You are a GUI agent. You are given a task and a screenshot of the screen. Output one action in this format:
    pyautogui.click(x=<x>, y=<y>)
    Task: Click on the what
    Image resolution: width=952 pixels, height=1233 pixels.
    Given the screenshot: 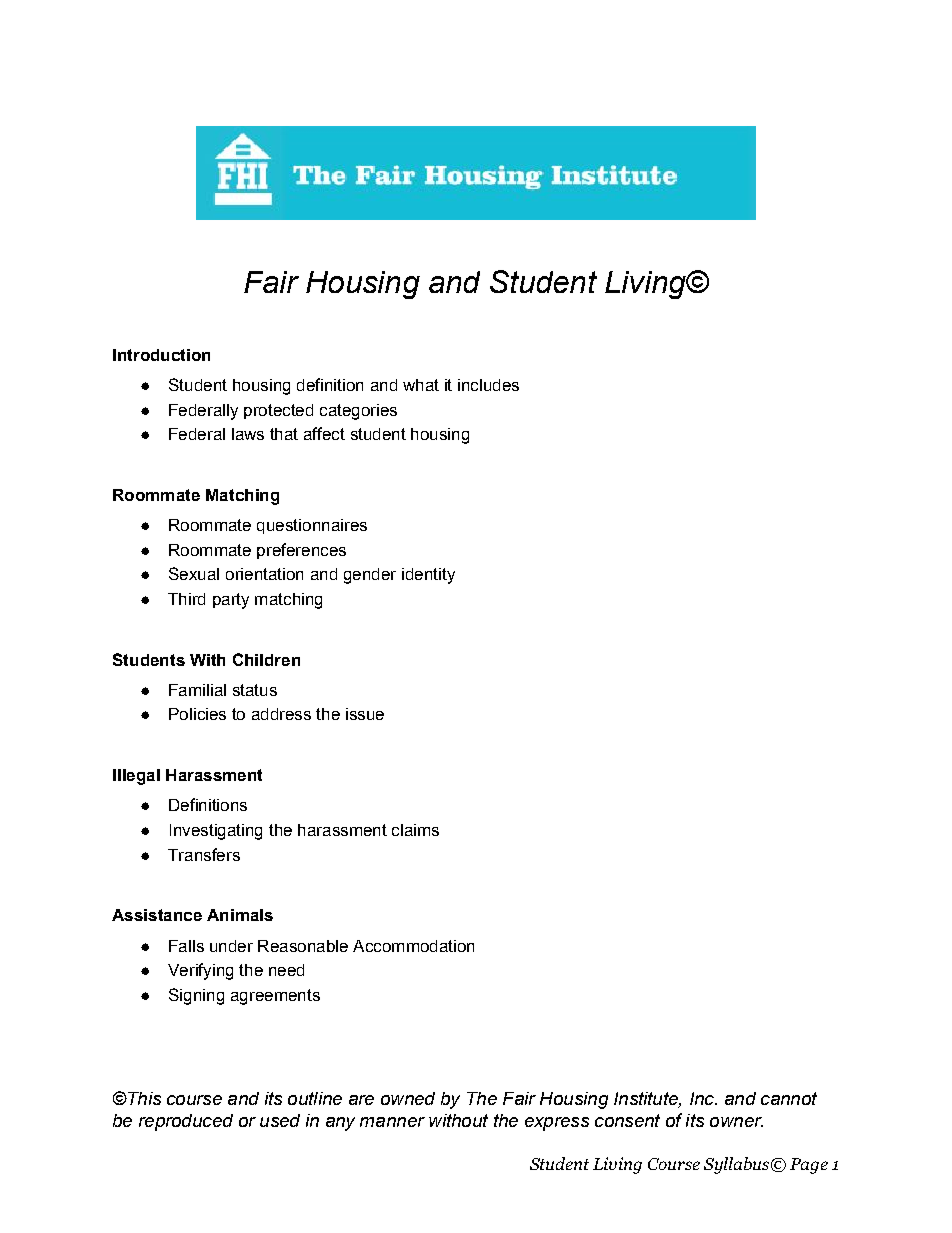 What is the action you would take?
    pyautogui.click(x=421, y=385)
